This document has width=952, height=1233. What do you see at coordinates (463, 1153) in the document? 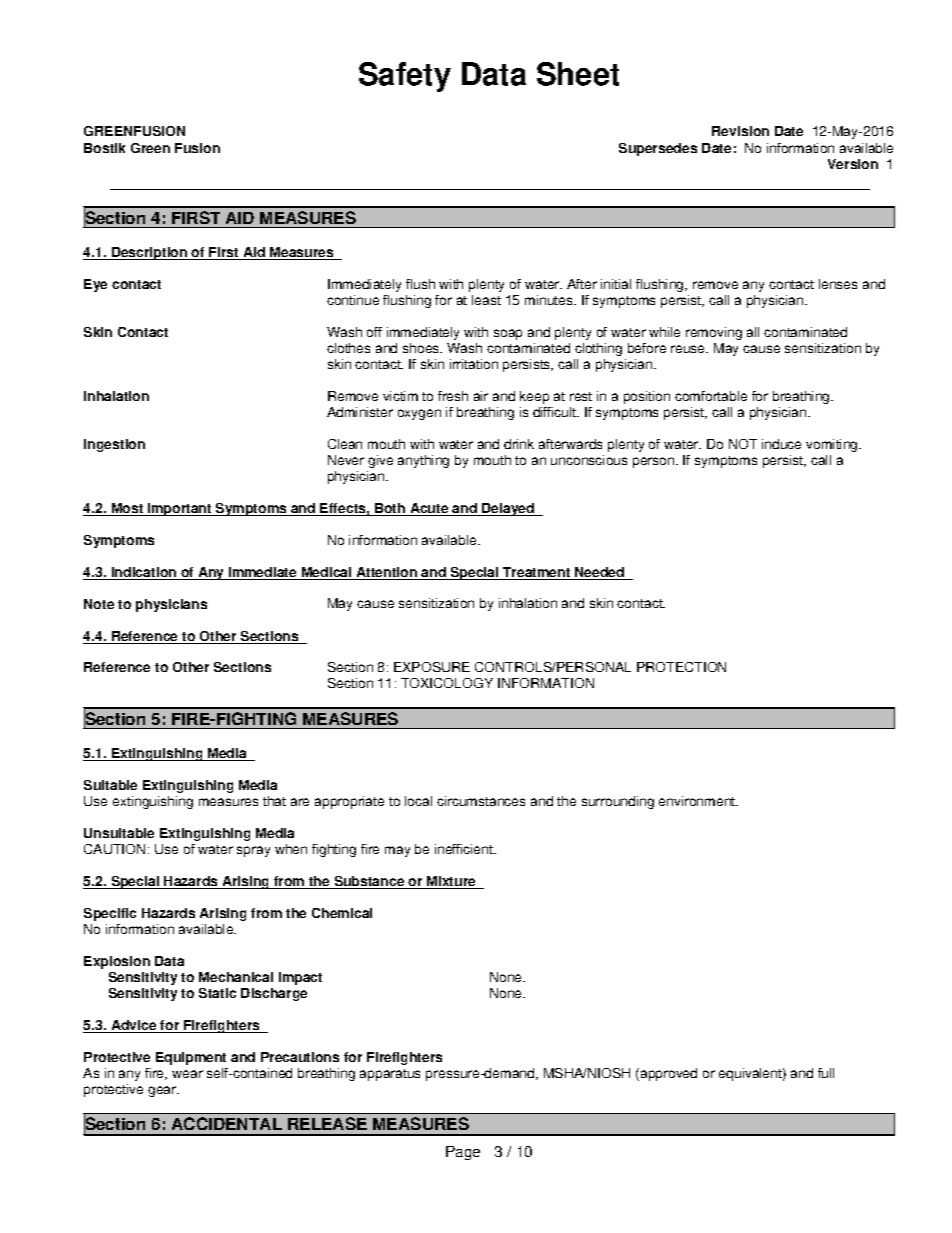
I see `Page` at bounding box center [463, 1153].
